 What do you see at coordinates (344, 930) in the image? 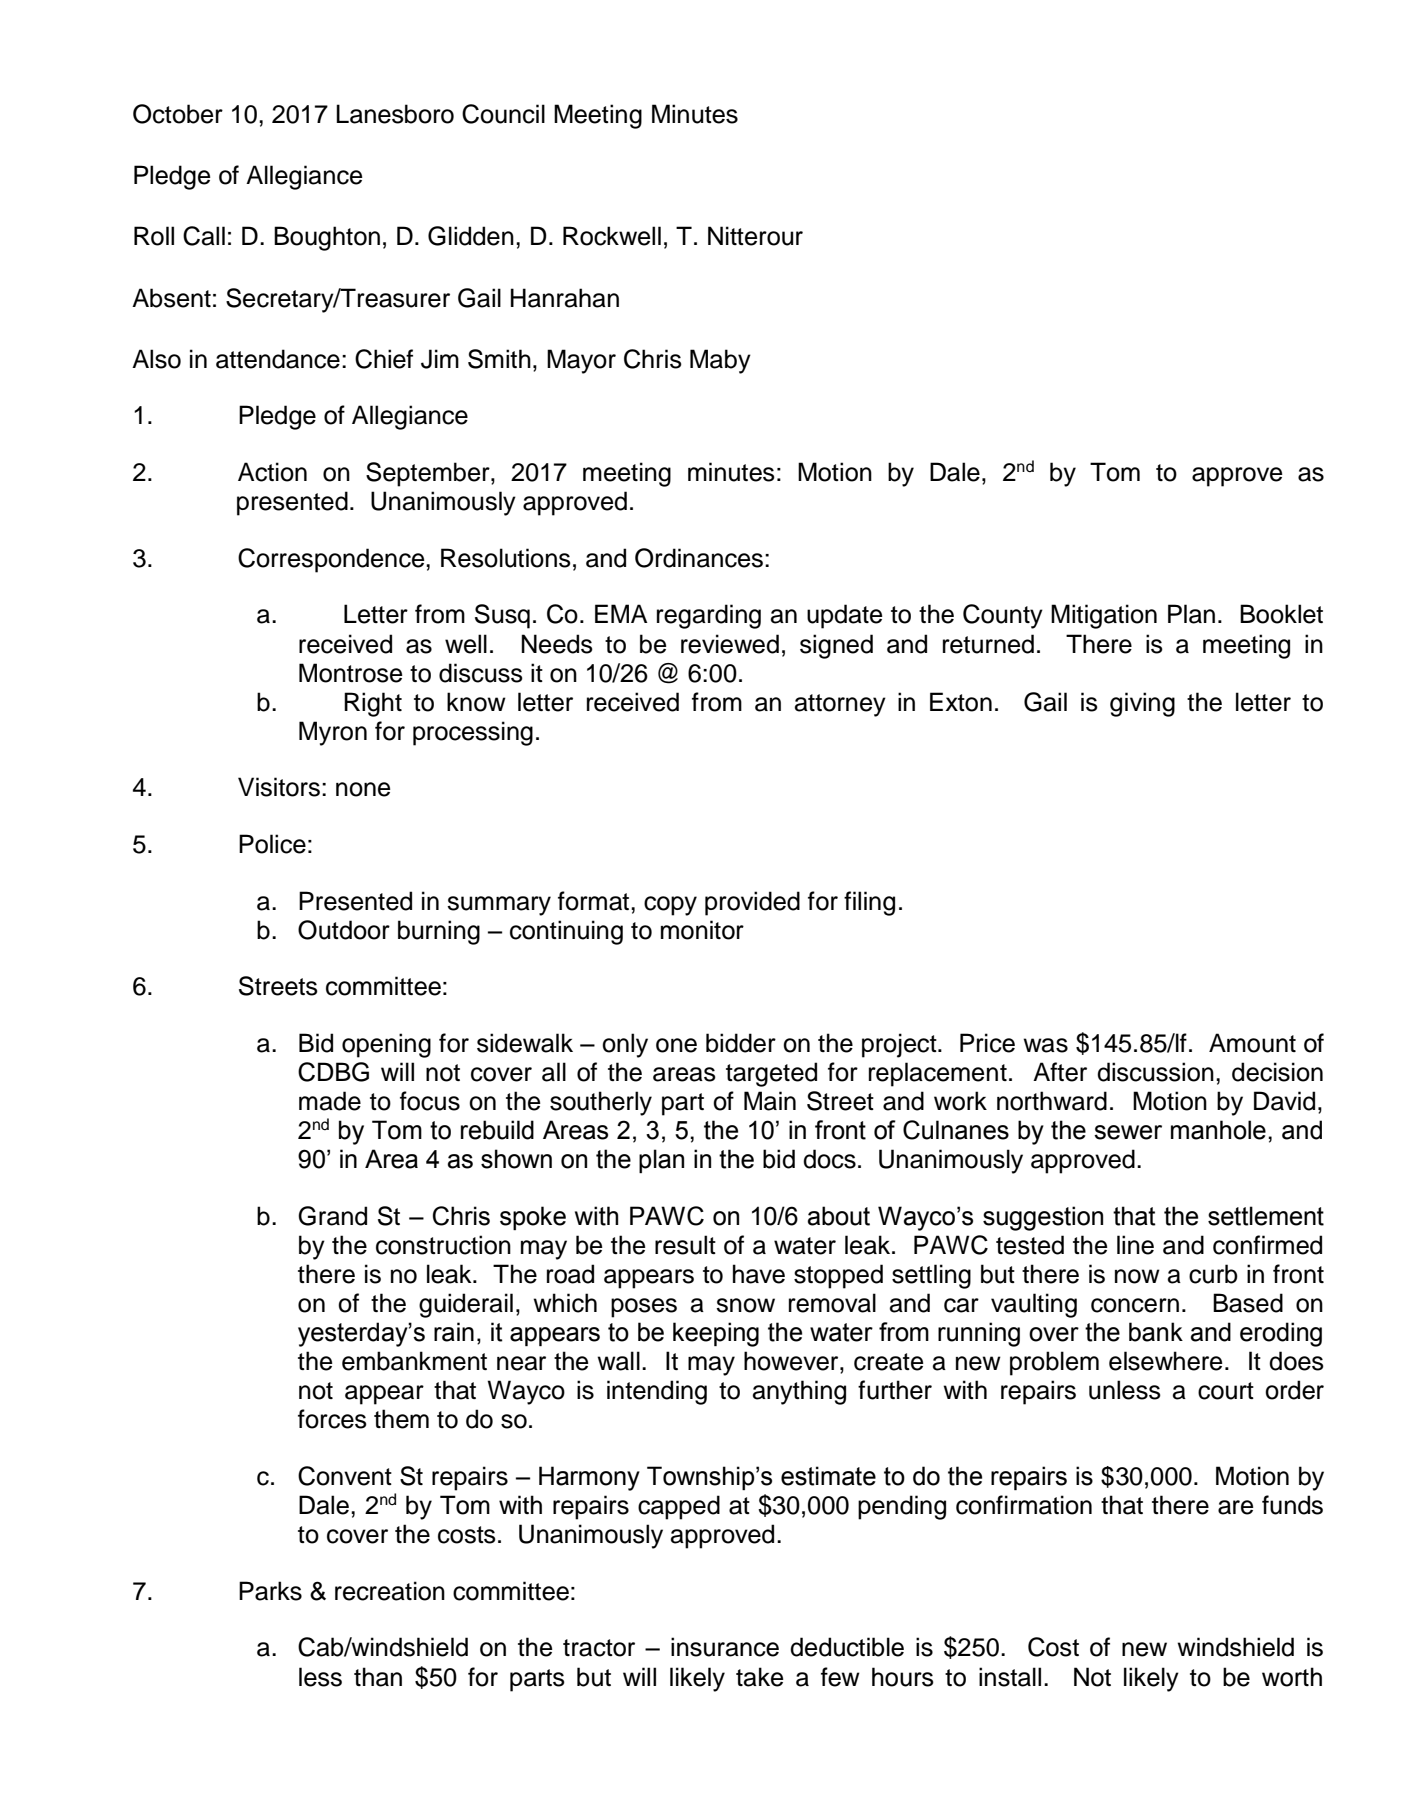
I see `Outdoor` at bounding box center [344, 930].
